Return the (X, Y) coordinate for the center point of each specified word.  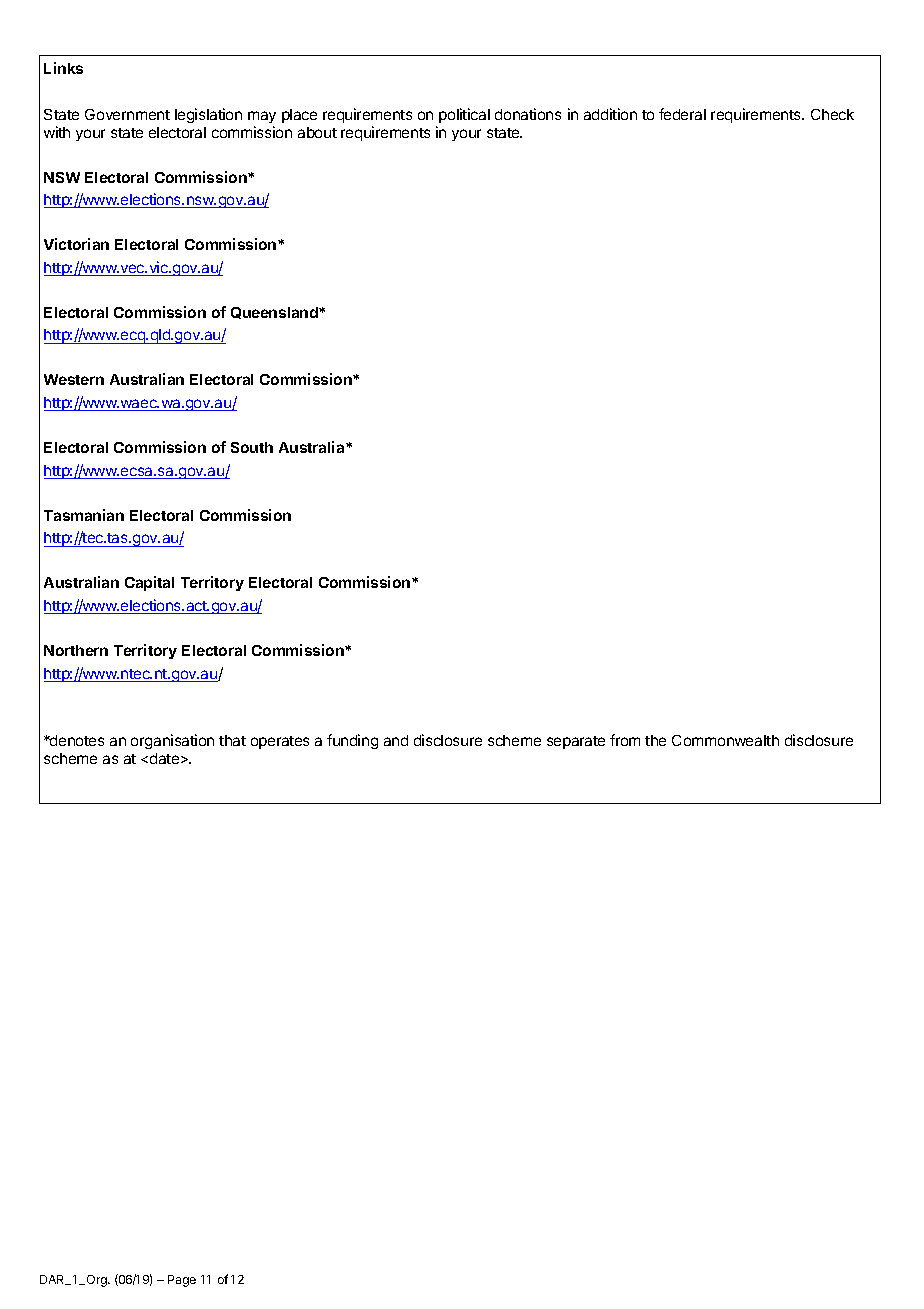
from (625, 740)
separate (576, 742)
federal (682, 114)
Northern (76, 650)
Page (182, 1281)
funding (352, 741)
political (464, 115)
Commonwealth (725, 740)
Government (127, 114)
